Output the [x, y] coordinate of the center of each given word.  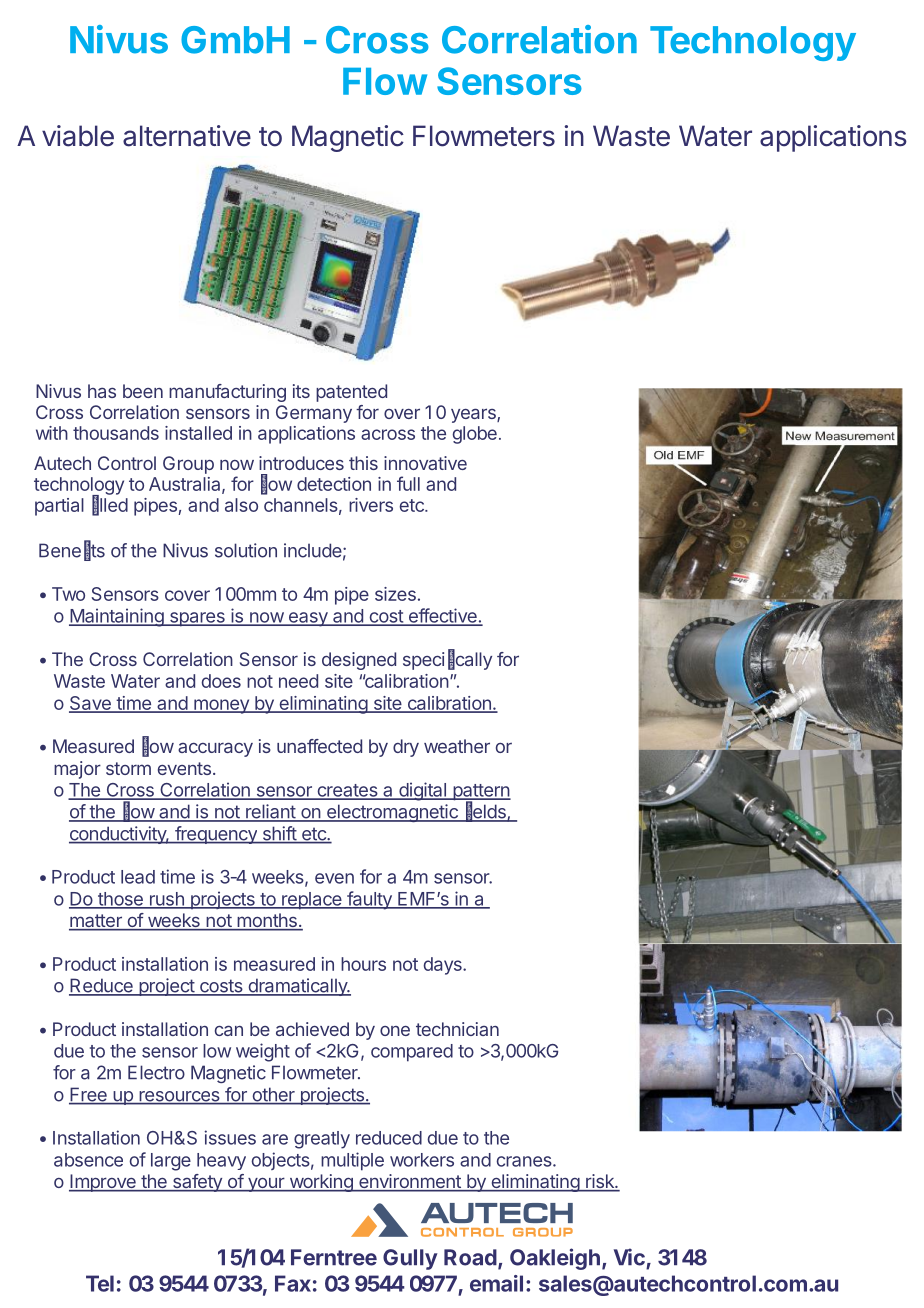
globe [474, 435]
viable [78, 136]
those [120, 900]
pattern [481, 793]
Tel [100, 1283]
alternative [187, 136]
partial [59, 507]
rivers [371, 505]
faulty [369, 900]
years [474, 415]
